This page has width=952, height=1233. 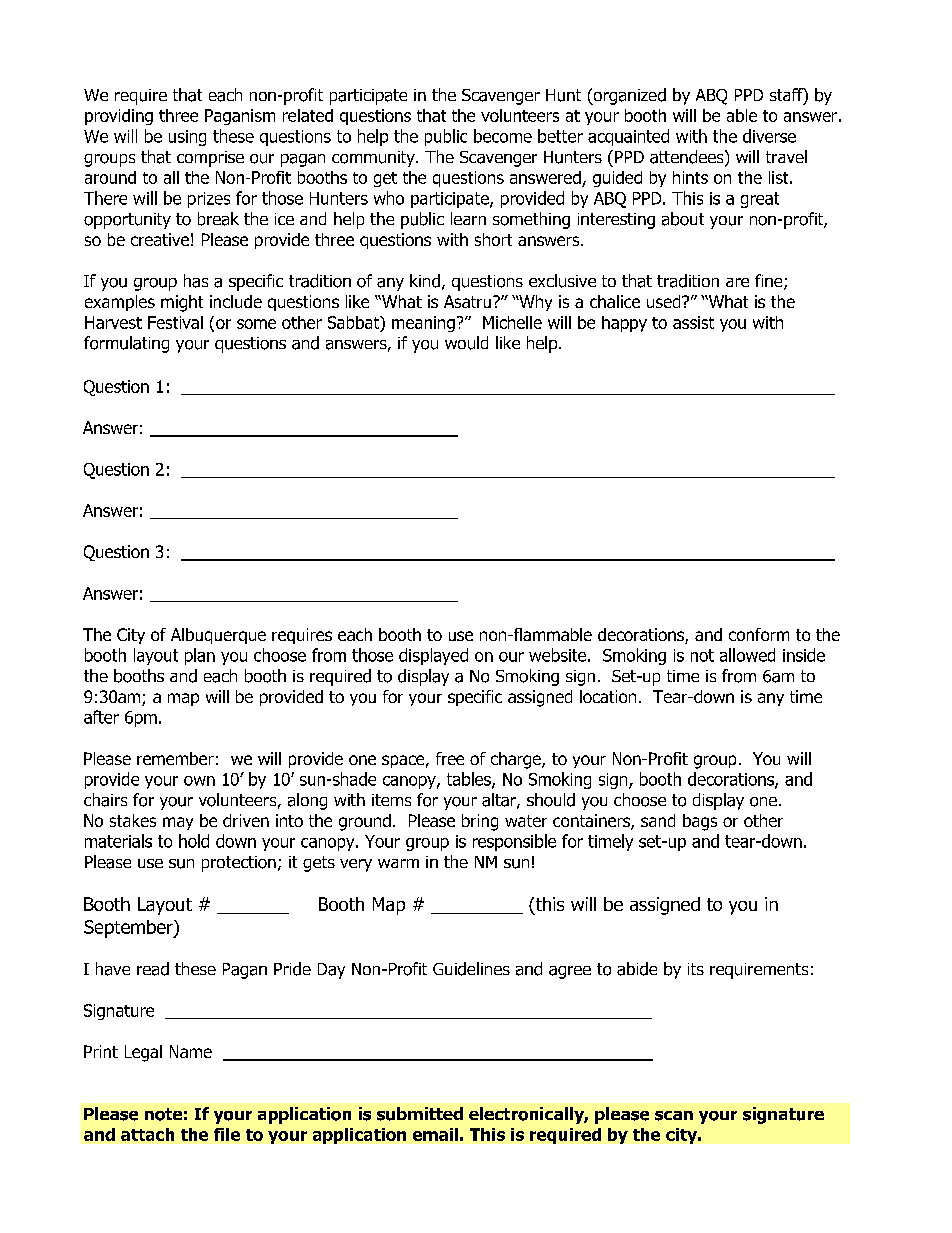 What do you see at coordinates (693, 322) in the page?
I see `assist` at bounding box center [693, 322].
